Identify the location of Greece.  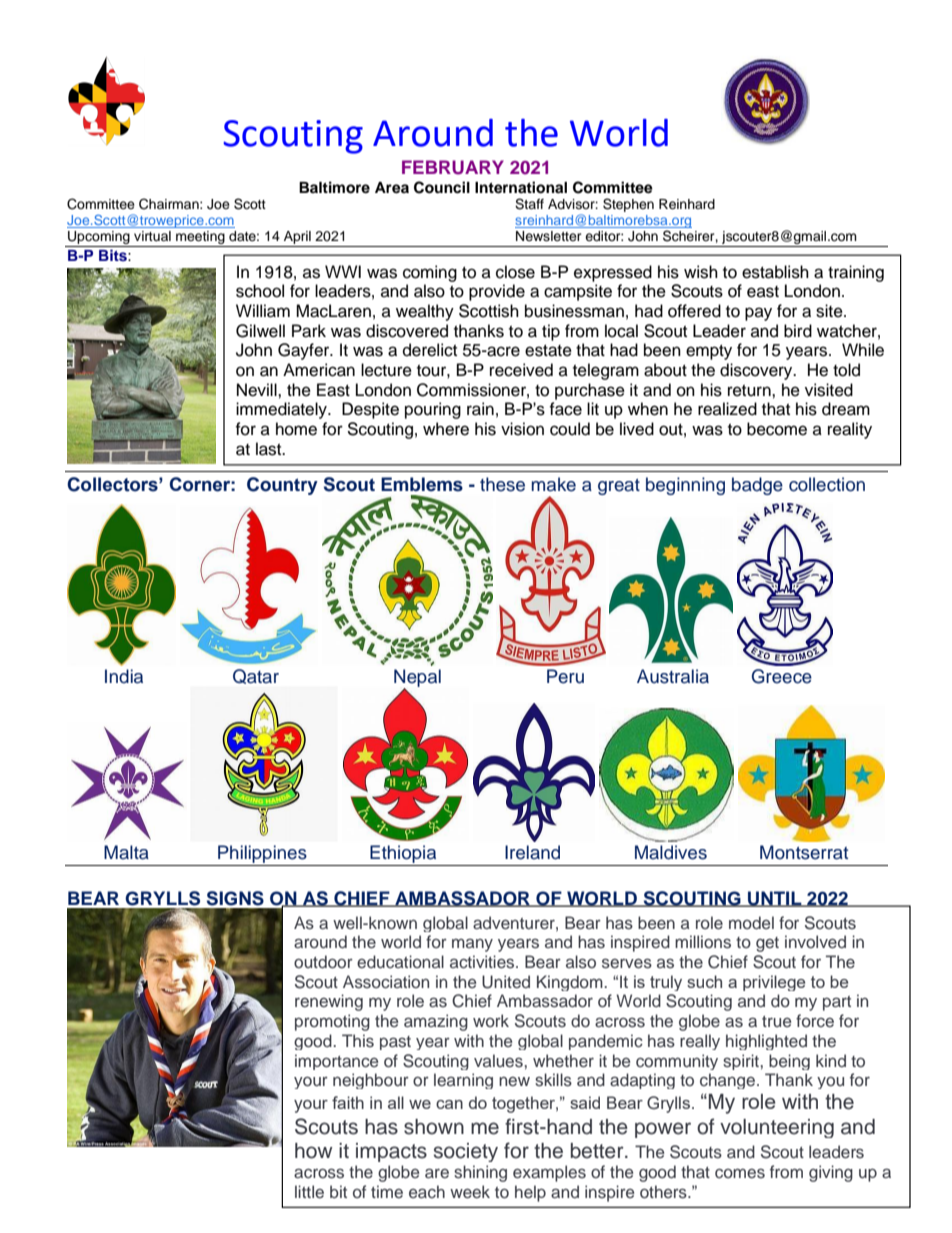
(782, 676).
